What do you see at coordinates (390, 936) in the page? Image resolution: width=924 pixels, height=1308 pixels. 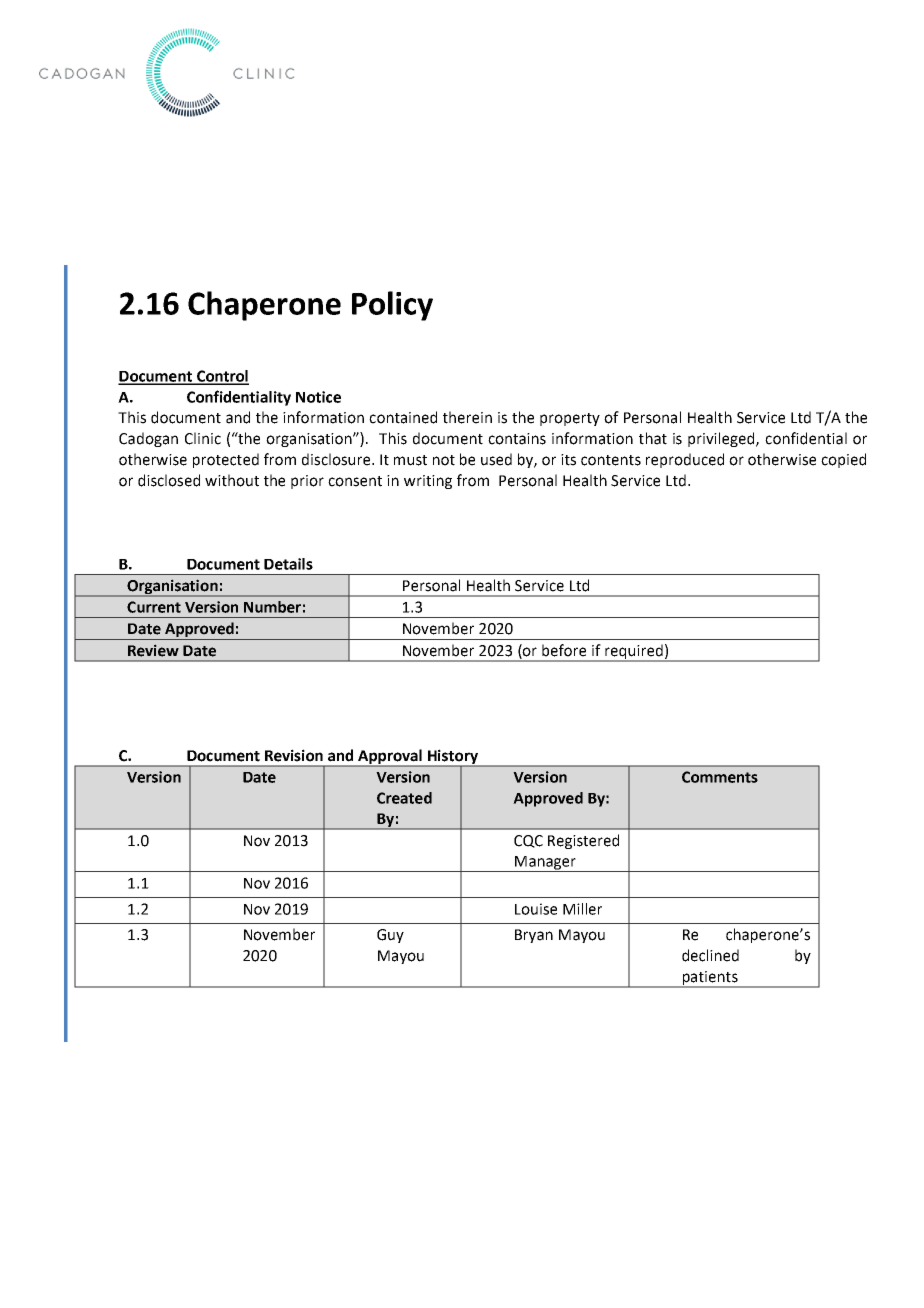 I see `Guy` at bounding box center [390, 936].
